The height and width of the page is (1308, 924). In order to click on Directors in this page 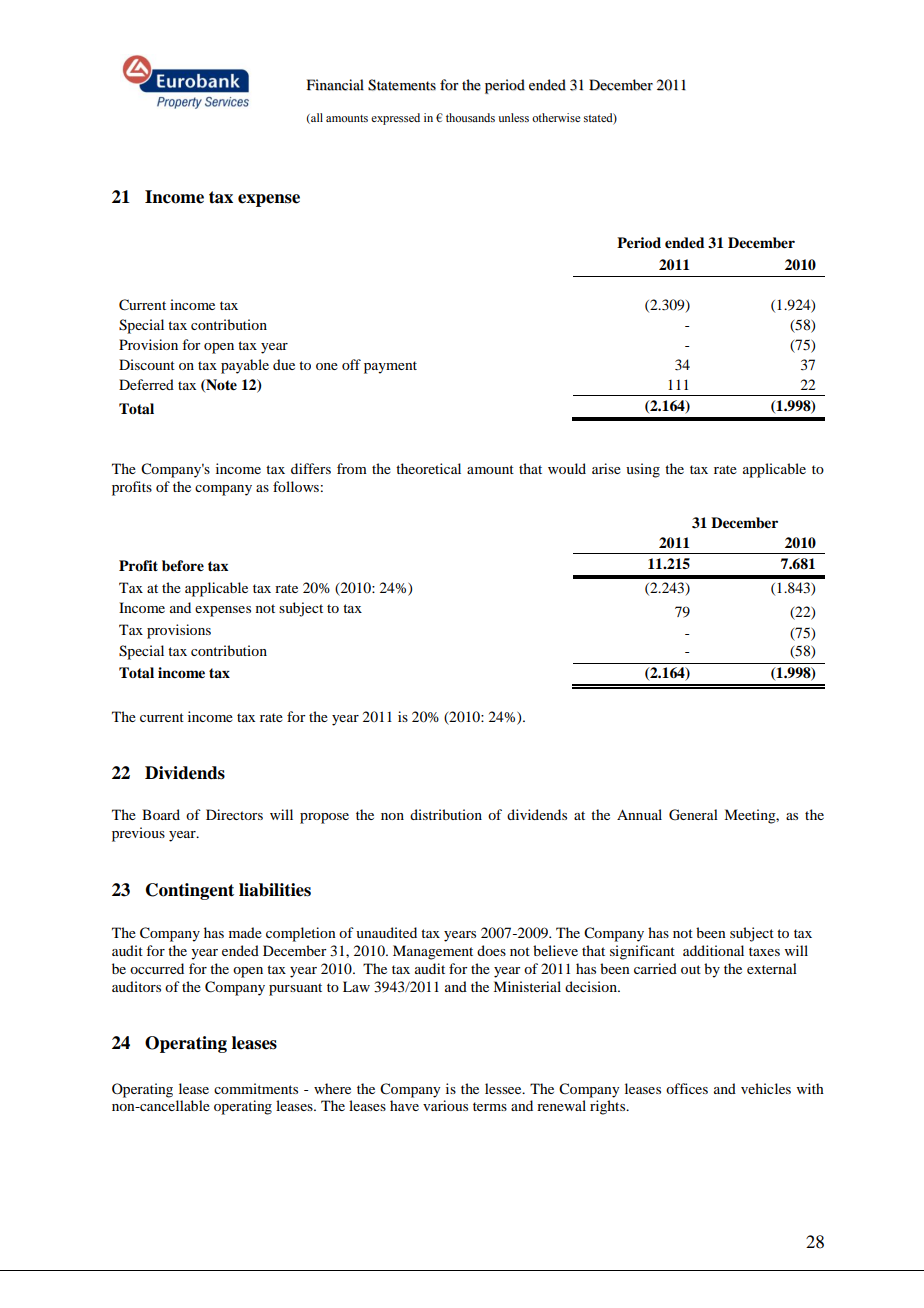, I will do `click(234, 814)`.
